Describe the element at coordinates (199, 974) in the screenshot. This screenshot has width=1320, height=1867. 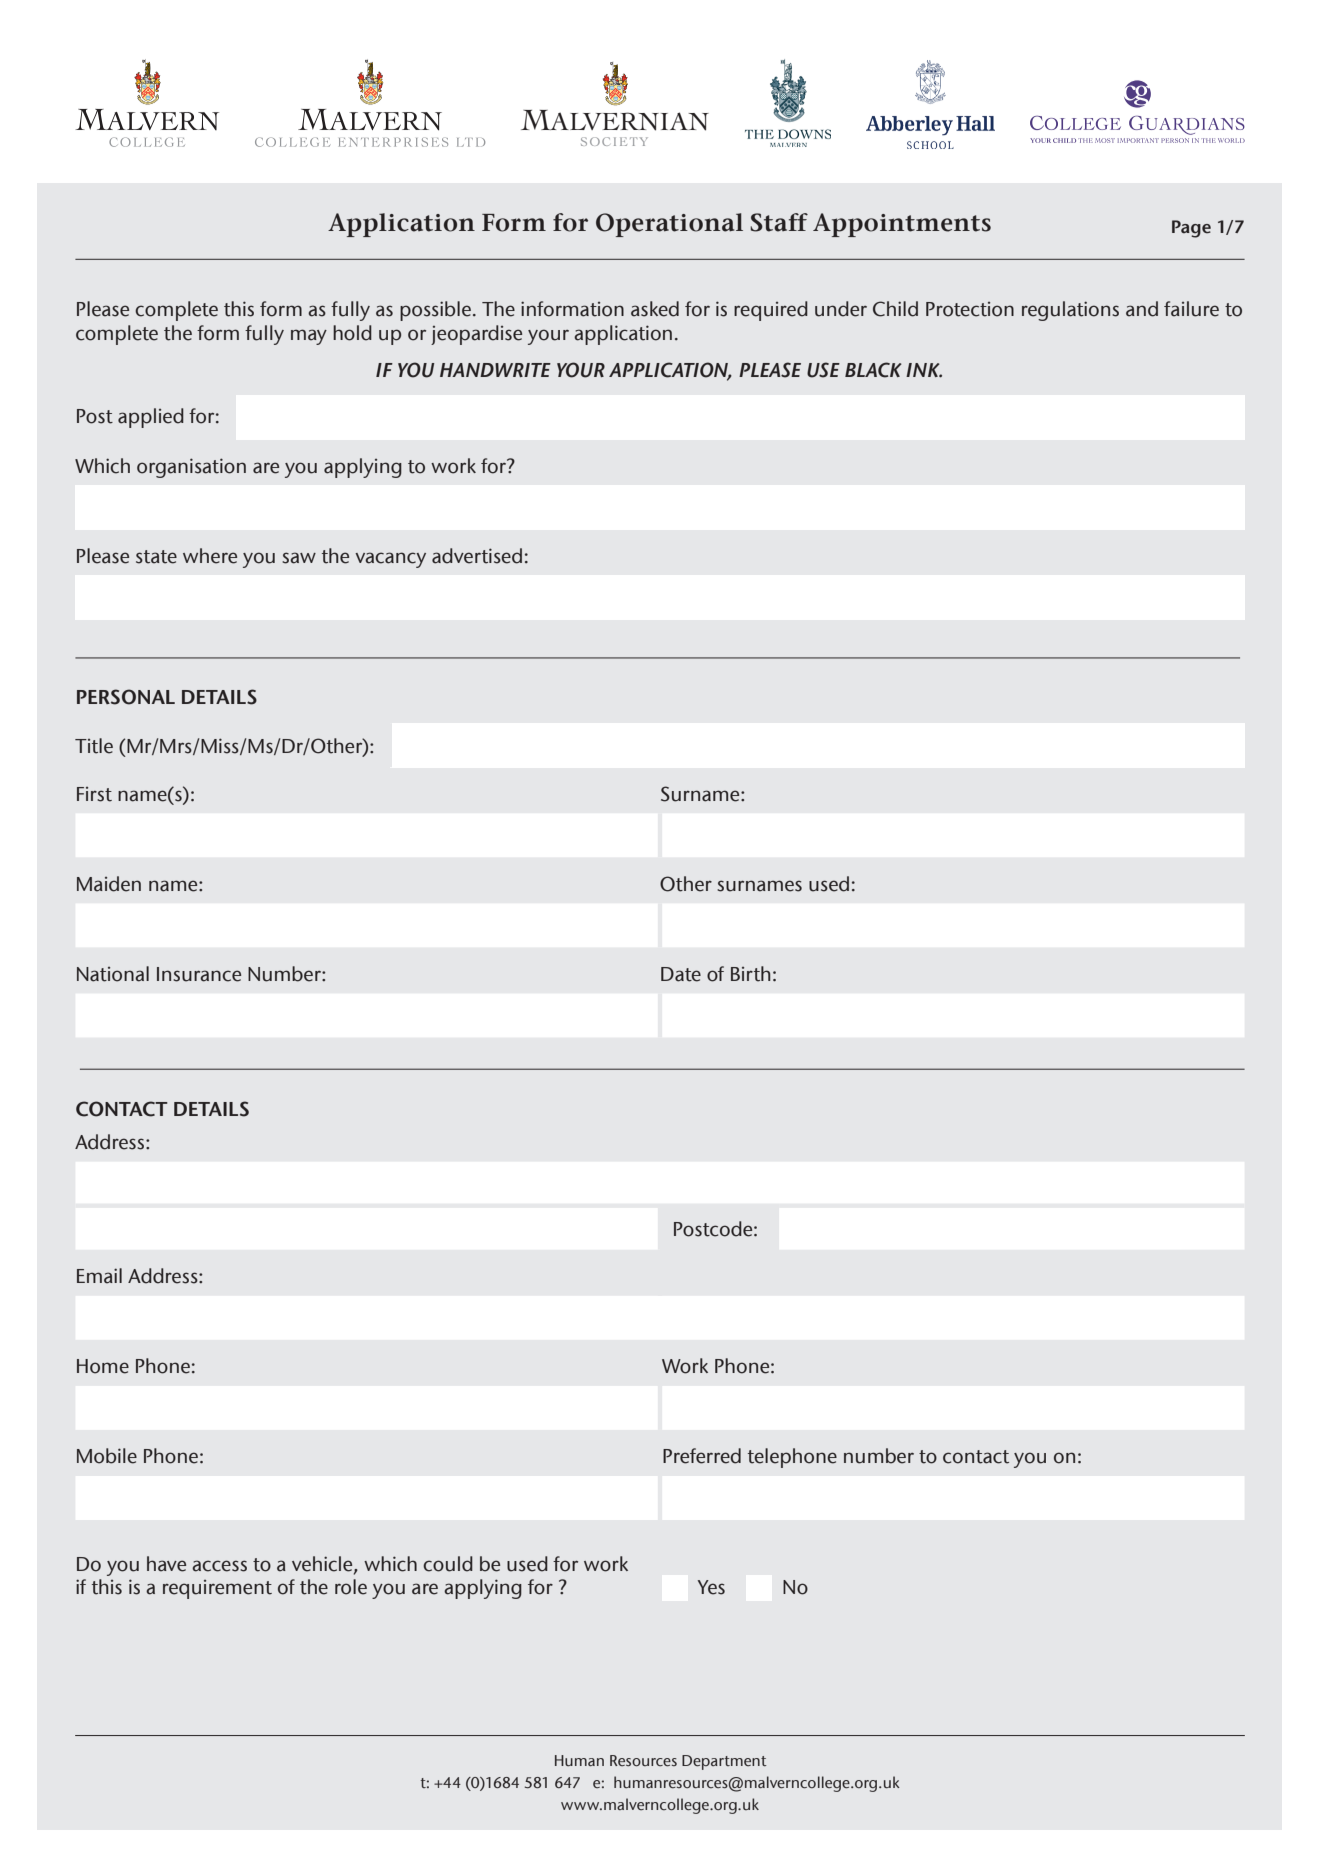
I see `Insurance` at that location.
